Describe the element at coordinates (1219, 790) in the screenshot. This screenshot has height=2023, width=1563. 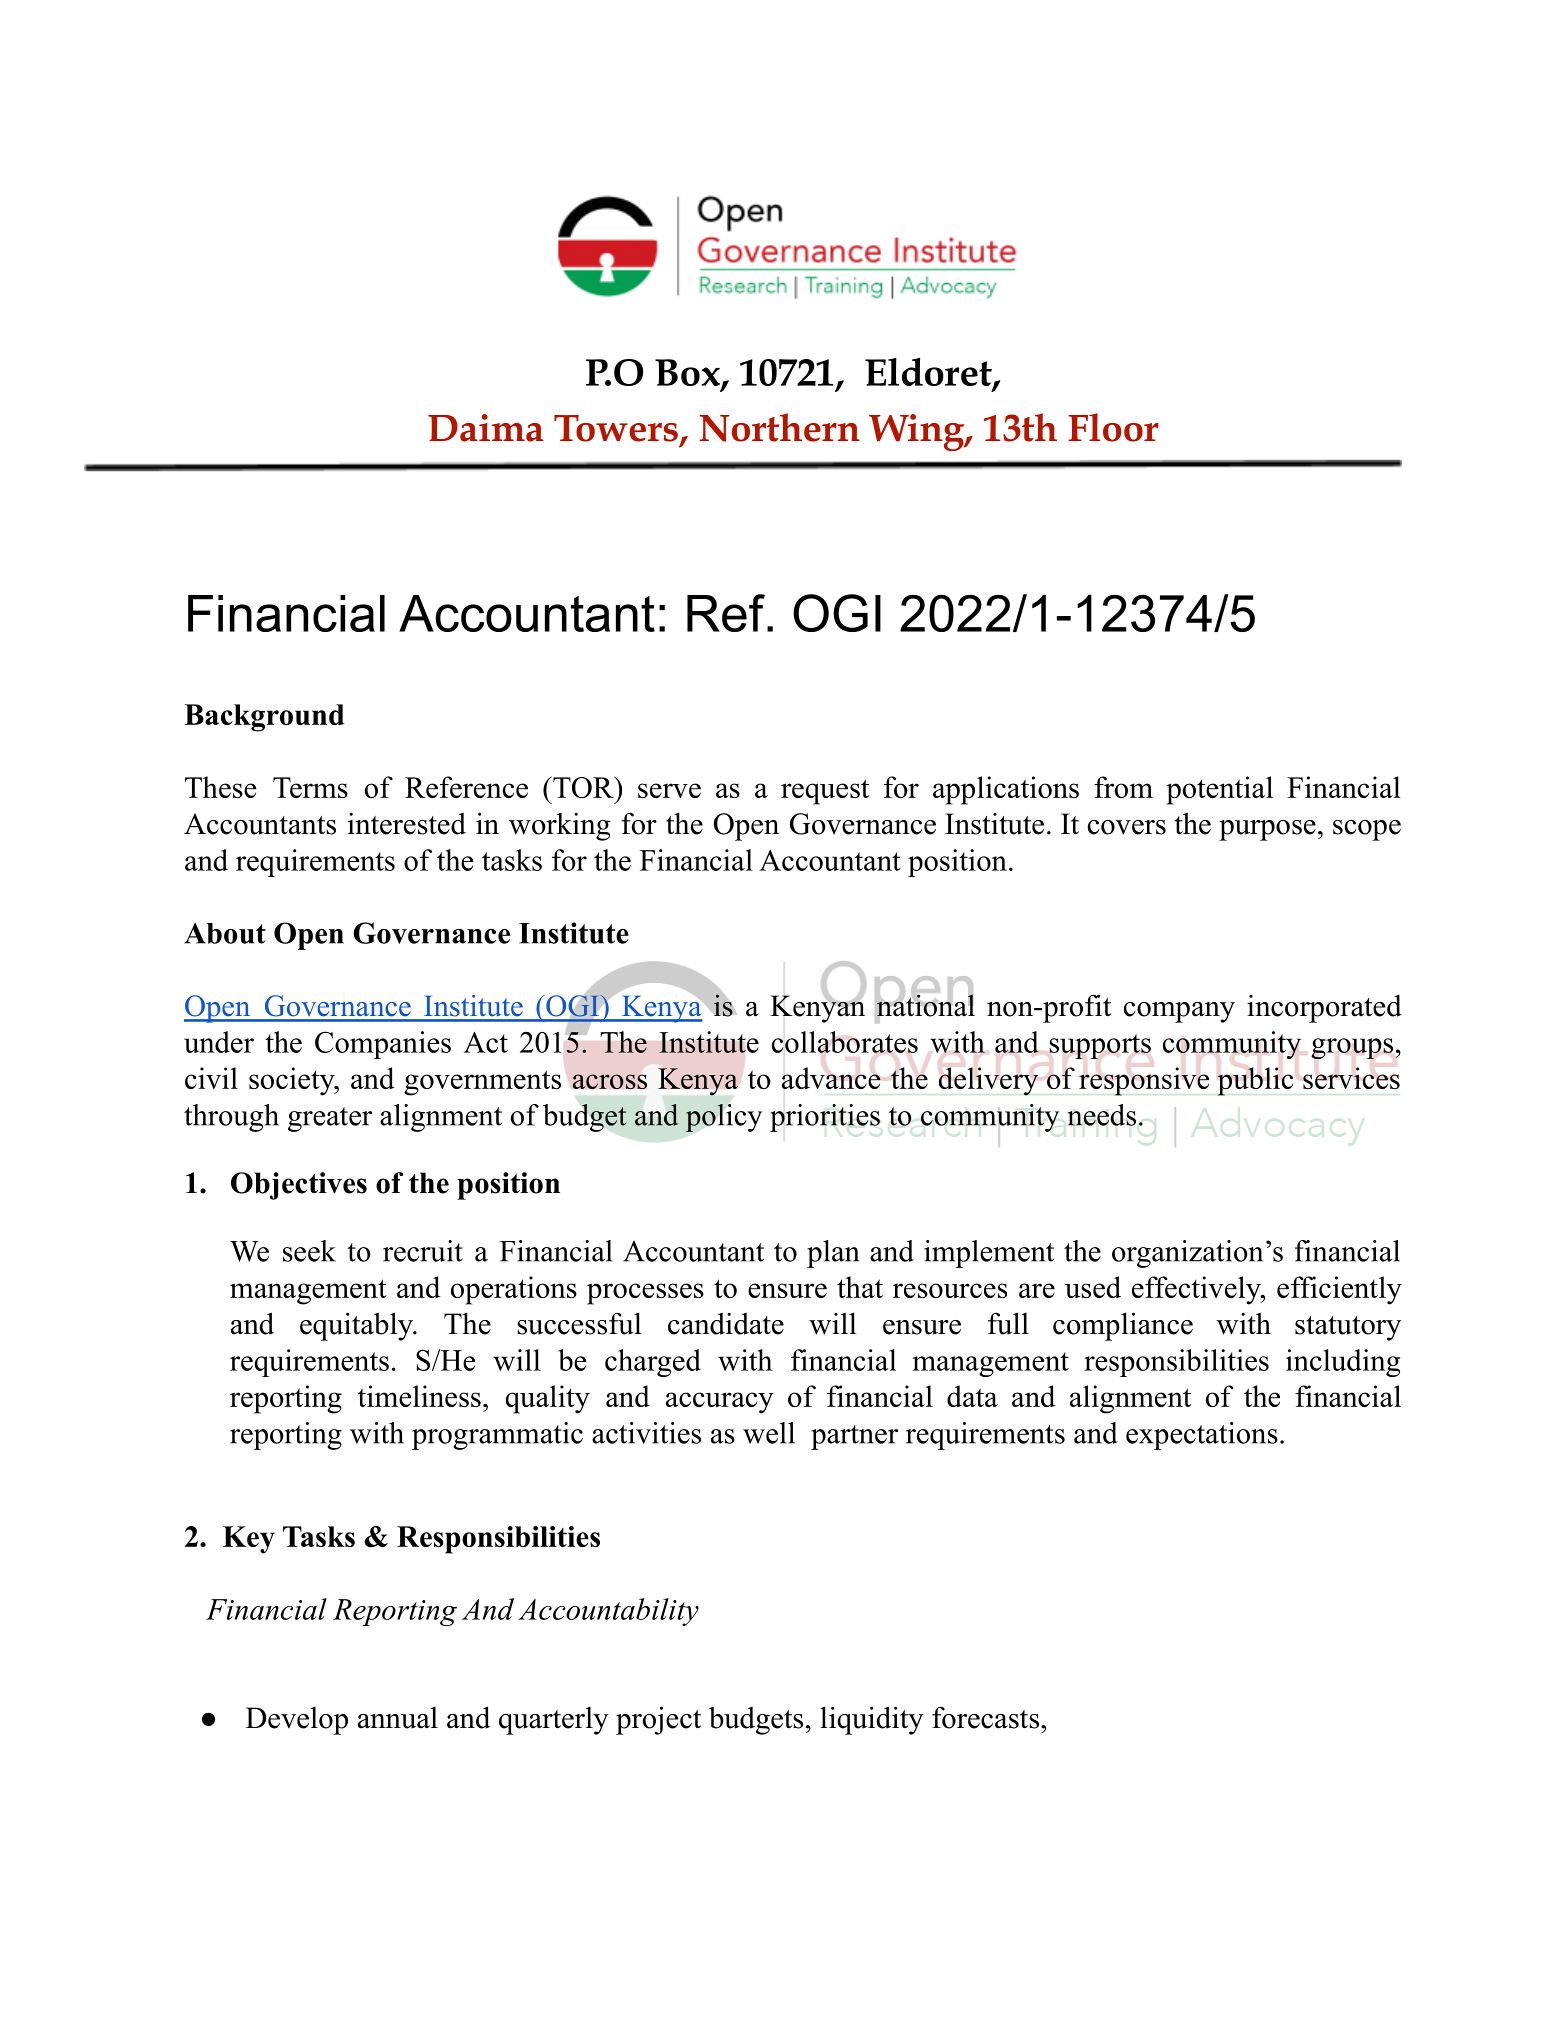
I see `potential` at that location.
